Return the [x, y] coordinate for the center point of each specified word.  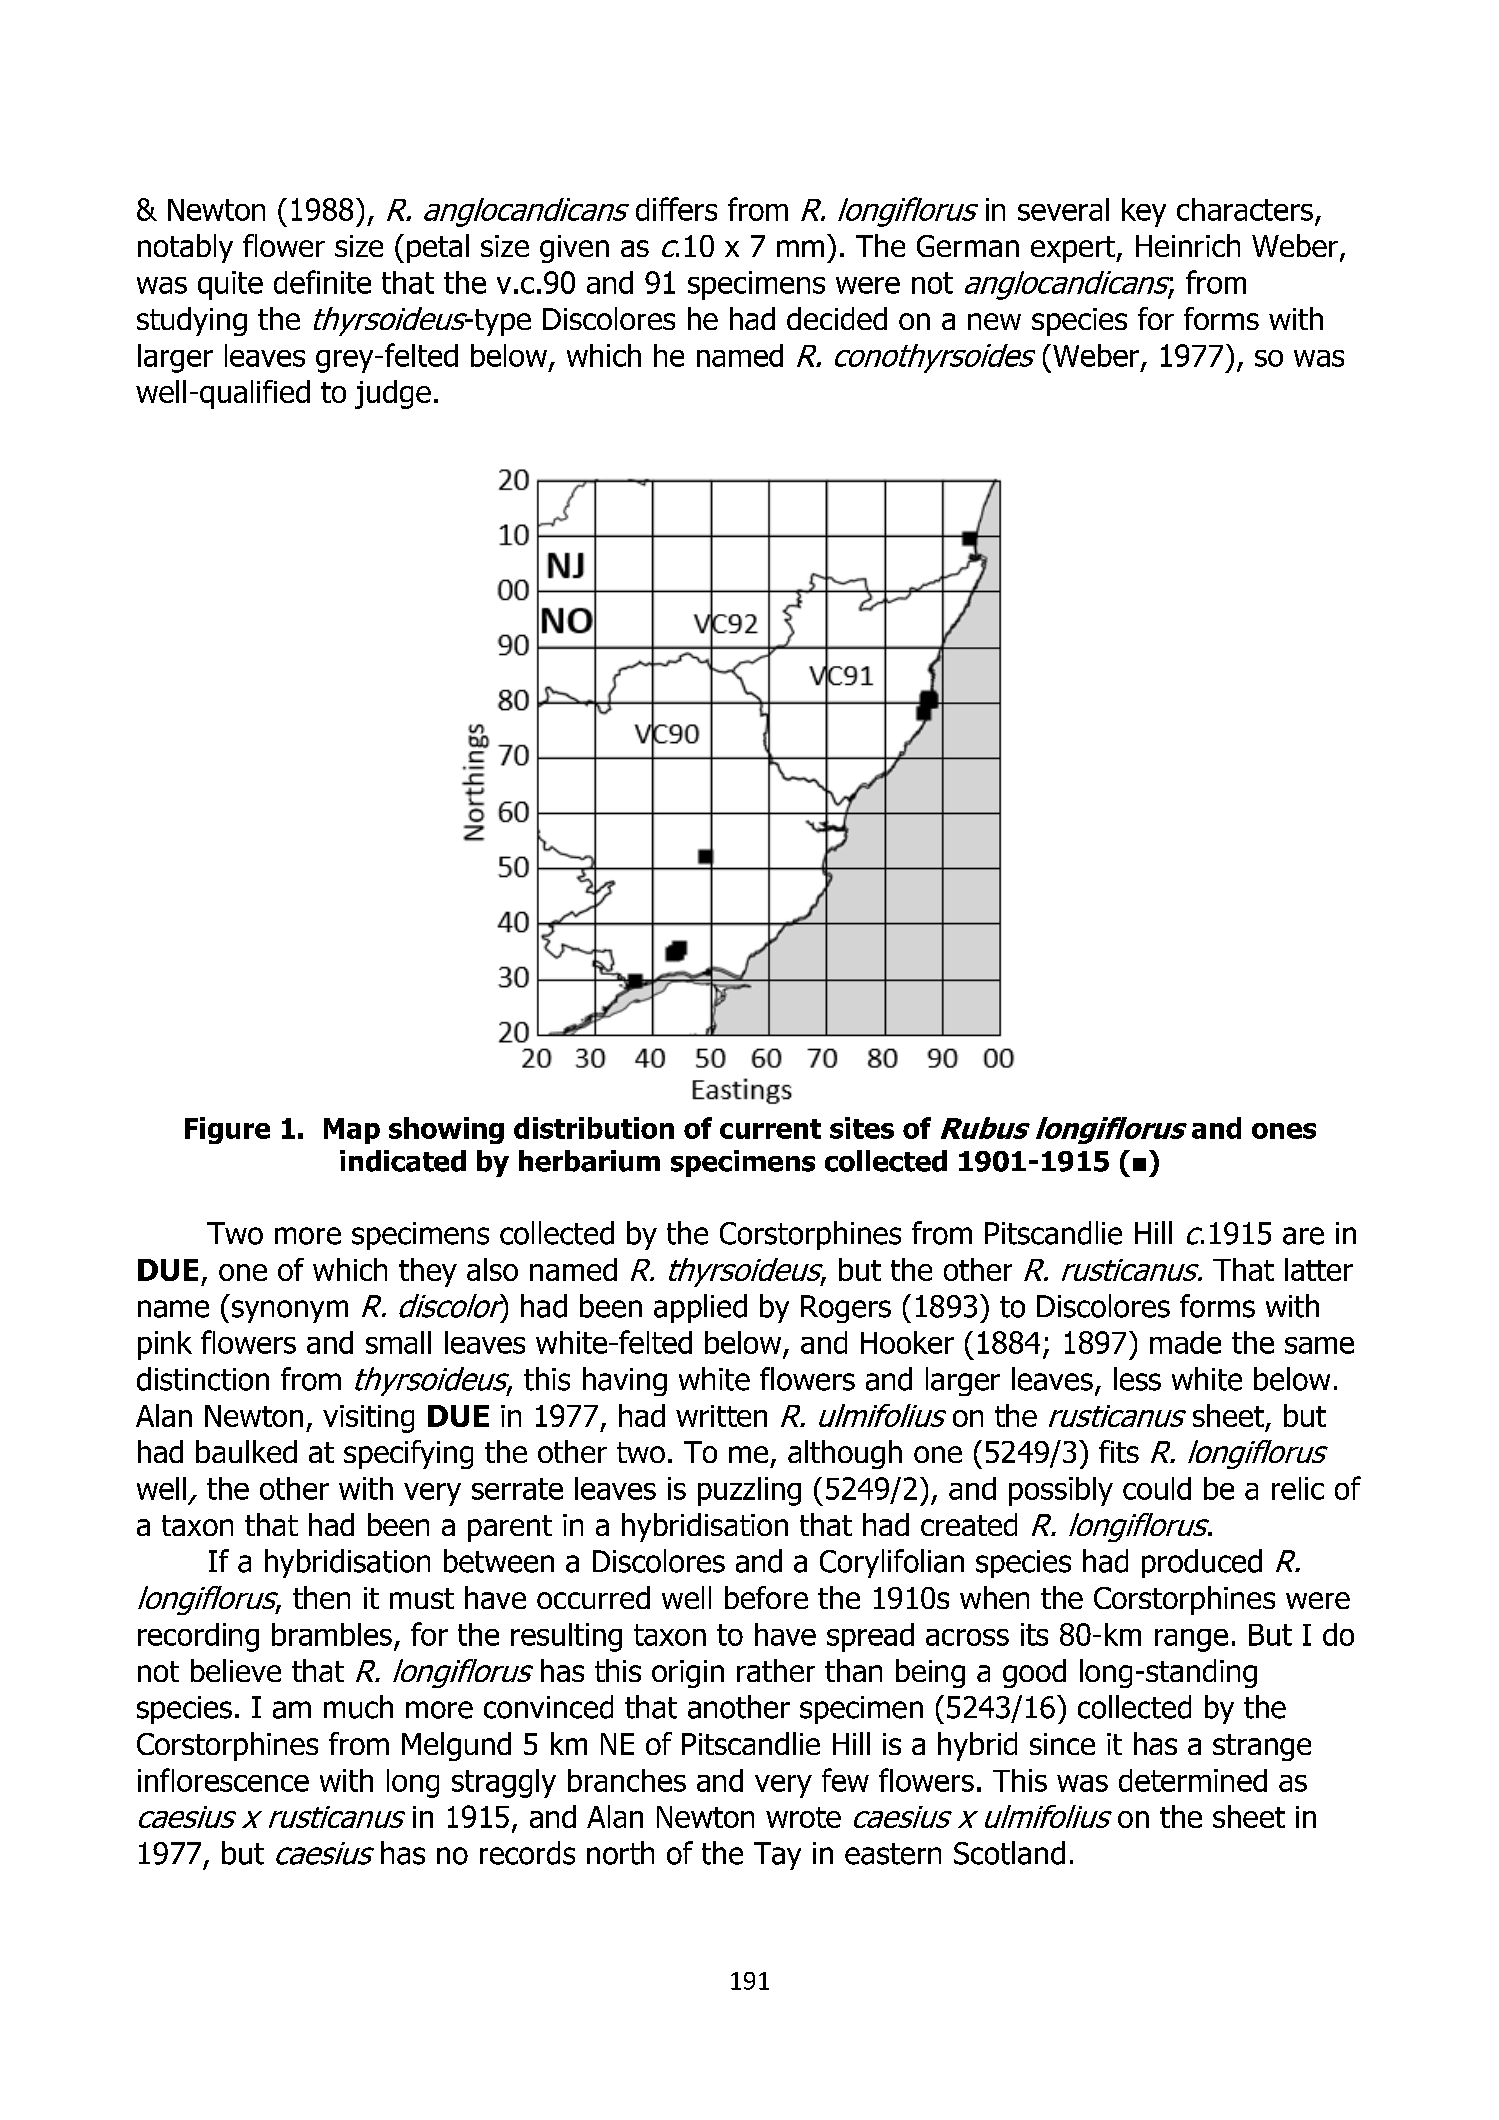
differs [676, 209]
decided [837, 318]
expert [1074, 249]
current [770, 1129]
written [721, 1416]
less [1137, 1379]
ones [1284, 1131]
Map [352, 1131]
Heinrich [1188, 245]
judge [393, 394]
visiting [368, 1419]
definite [322, 282]
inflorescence [223, 1780]
